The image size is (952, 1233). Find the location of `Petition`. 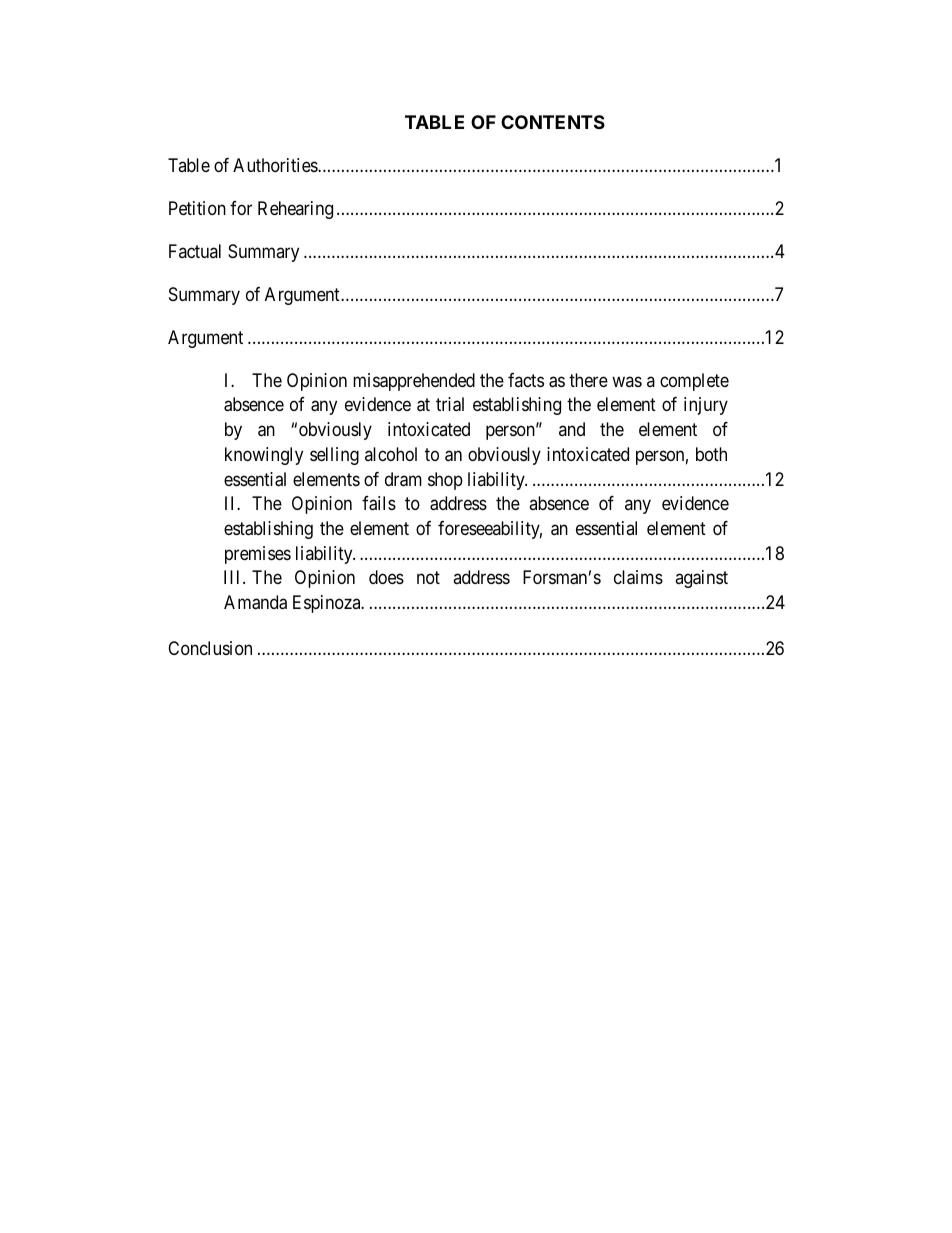

Petition is located at coordinates (197, 208).
